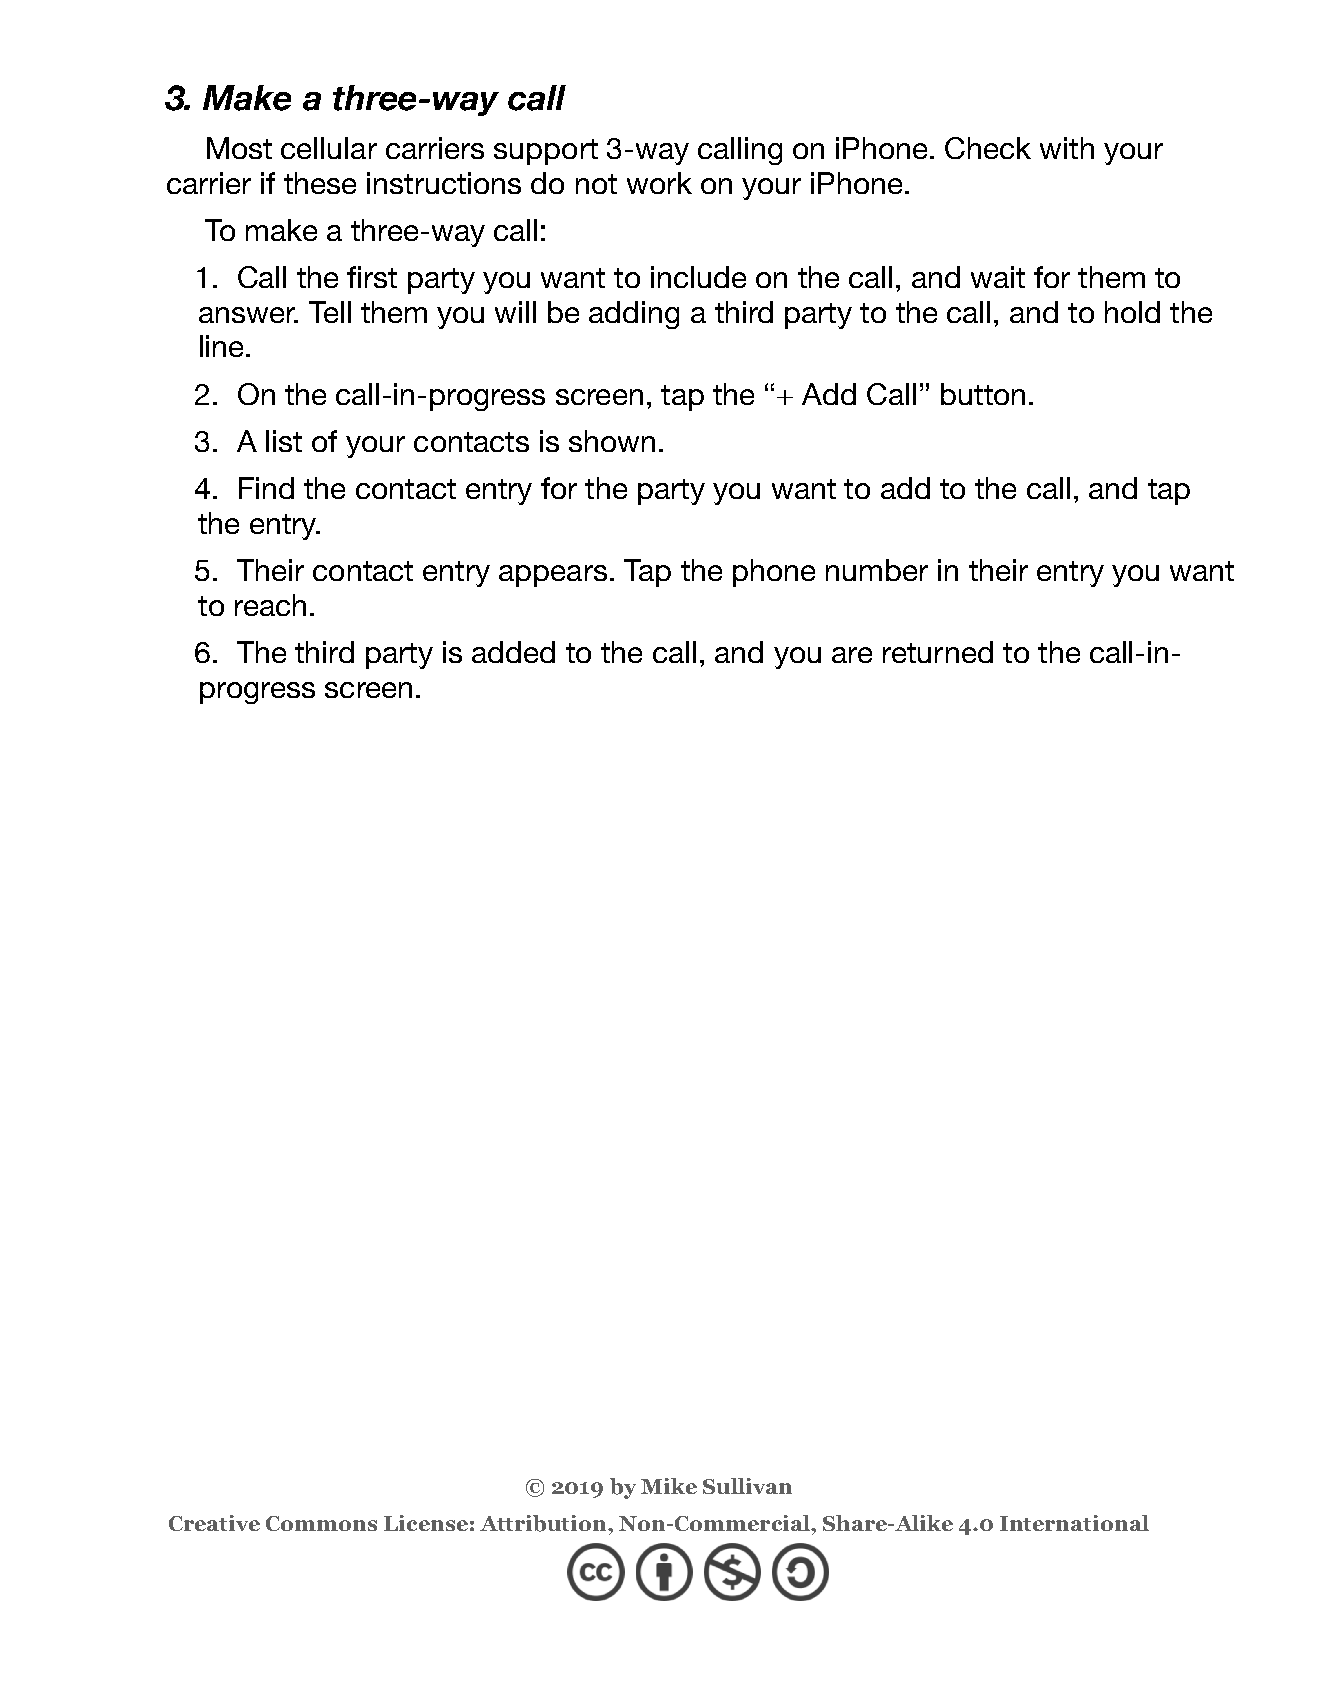 This page has width=1318, height=1705. I want to click on added, so click(513, 652).
